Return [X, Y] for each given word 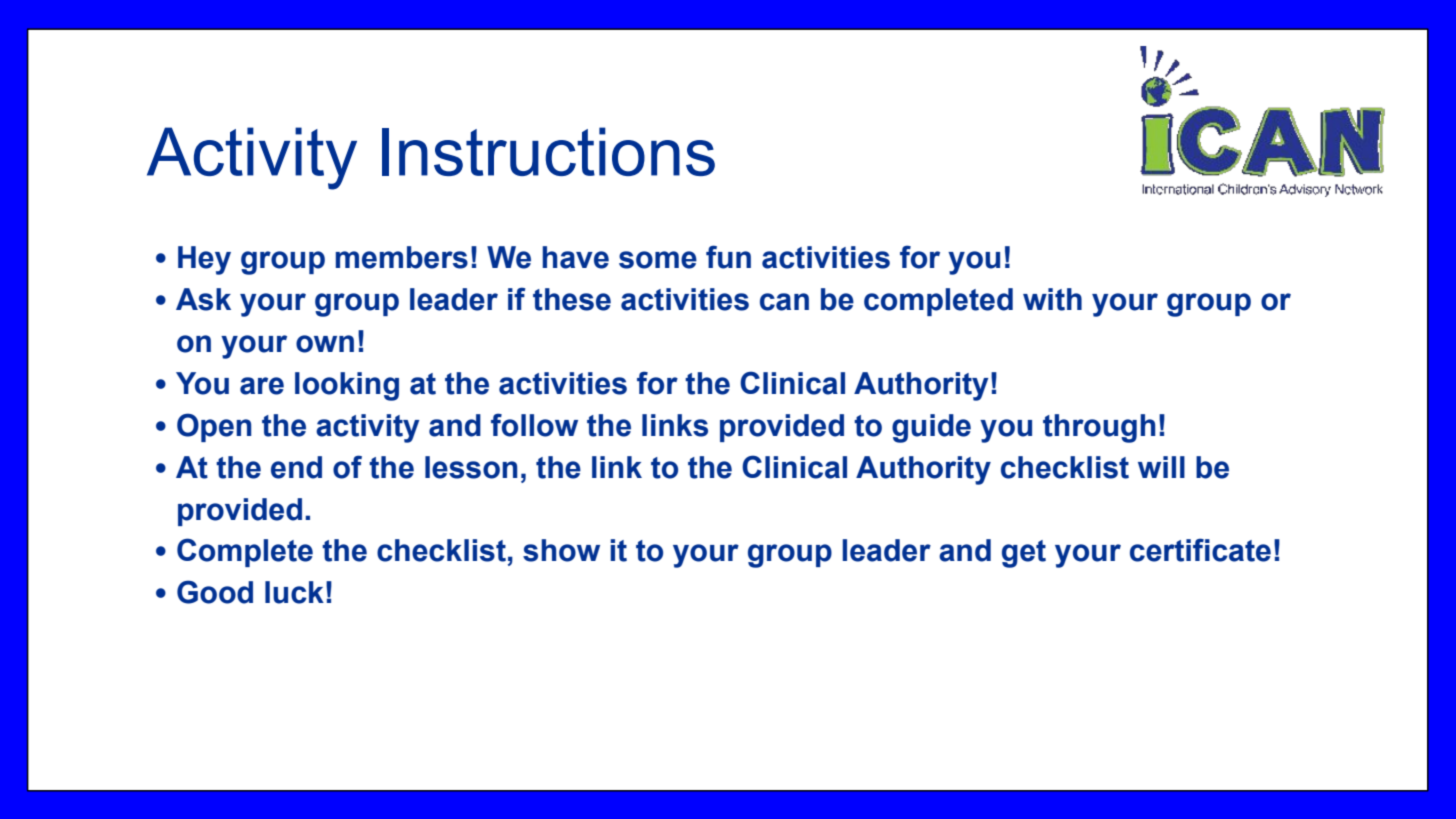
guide [931, 428]
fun [728, 257]
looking [347, 386]
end [296, 467]
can [784, 302]
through [1099, 428]
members [402, 257]
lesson [471, 467]
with [1052, 299]
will [1161, 467]
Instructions [548, 151]
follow [534, 425]
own [325, 344]
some [658, 260]
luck [294, 592]
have [575, 257]
